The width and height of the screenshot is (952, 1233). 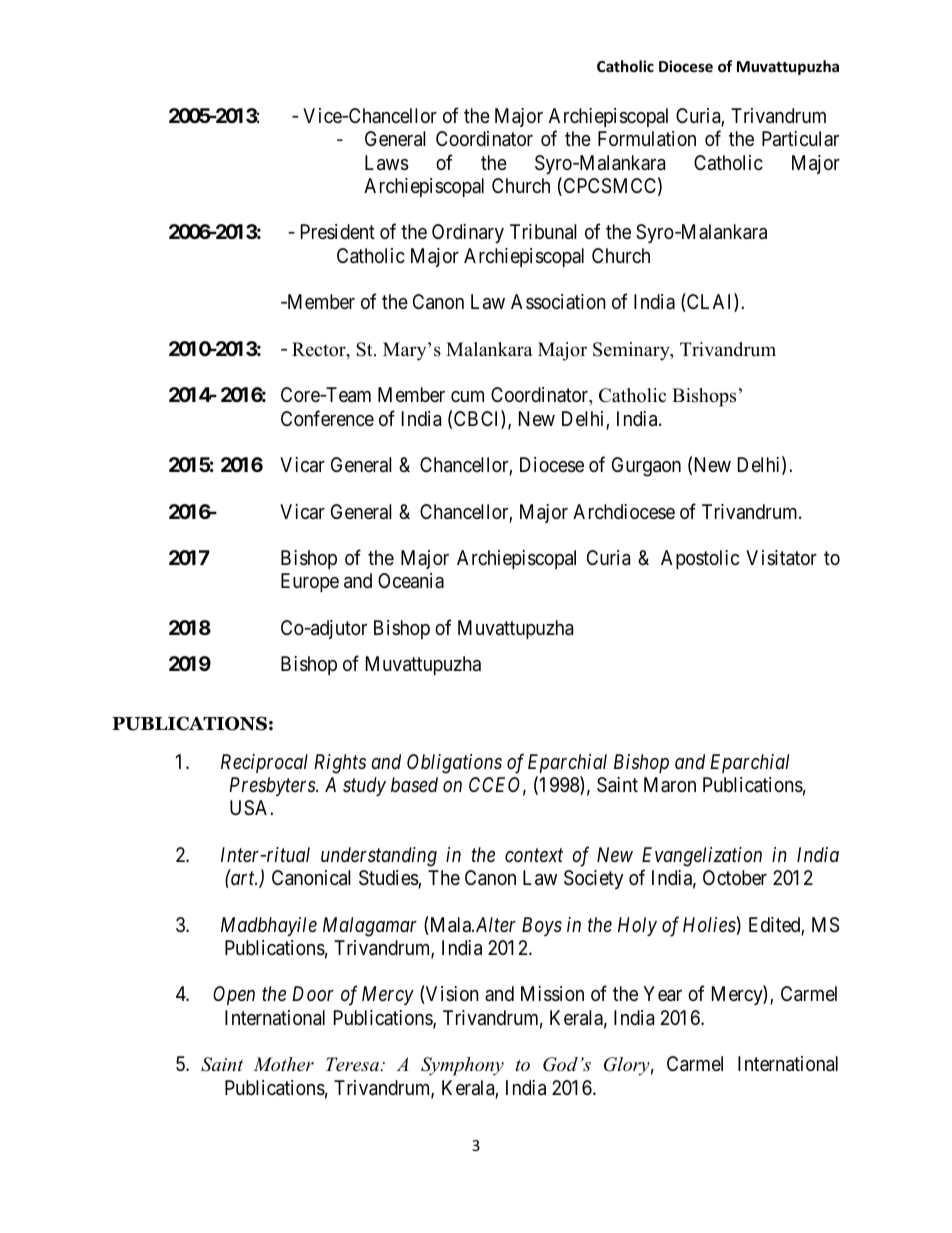 What do you see at coordinates (283, 1064) in the screenshot?
I see `Mother` at bounding box center [283, 1064].
